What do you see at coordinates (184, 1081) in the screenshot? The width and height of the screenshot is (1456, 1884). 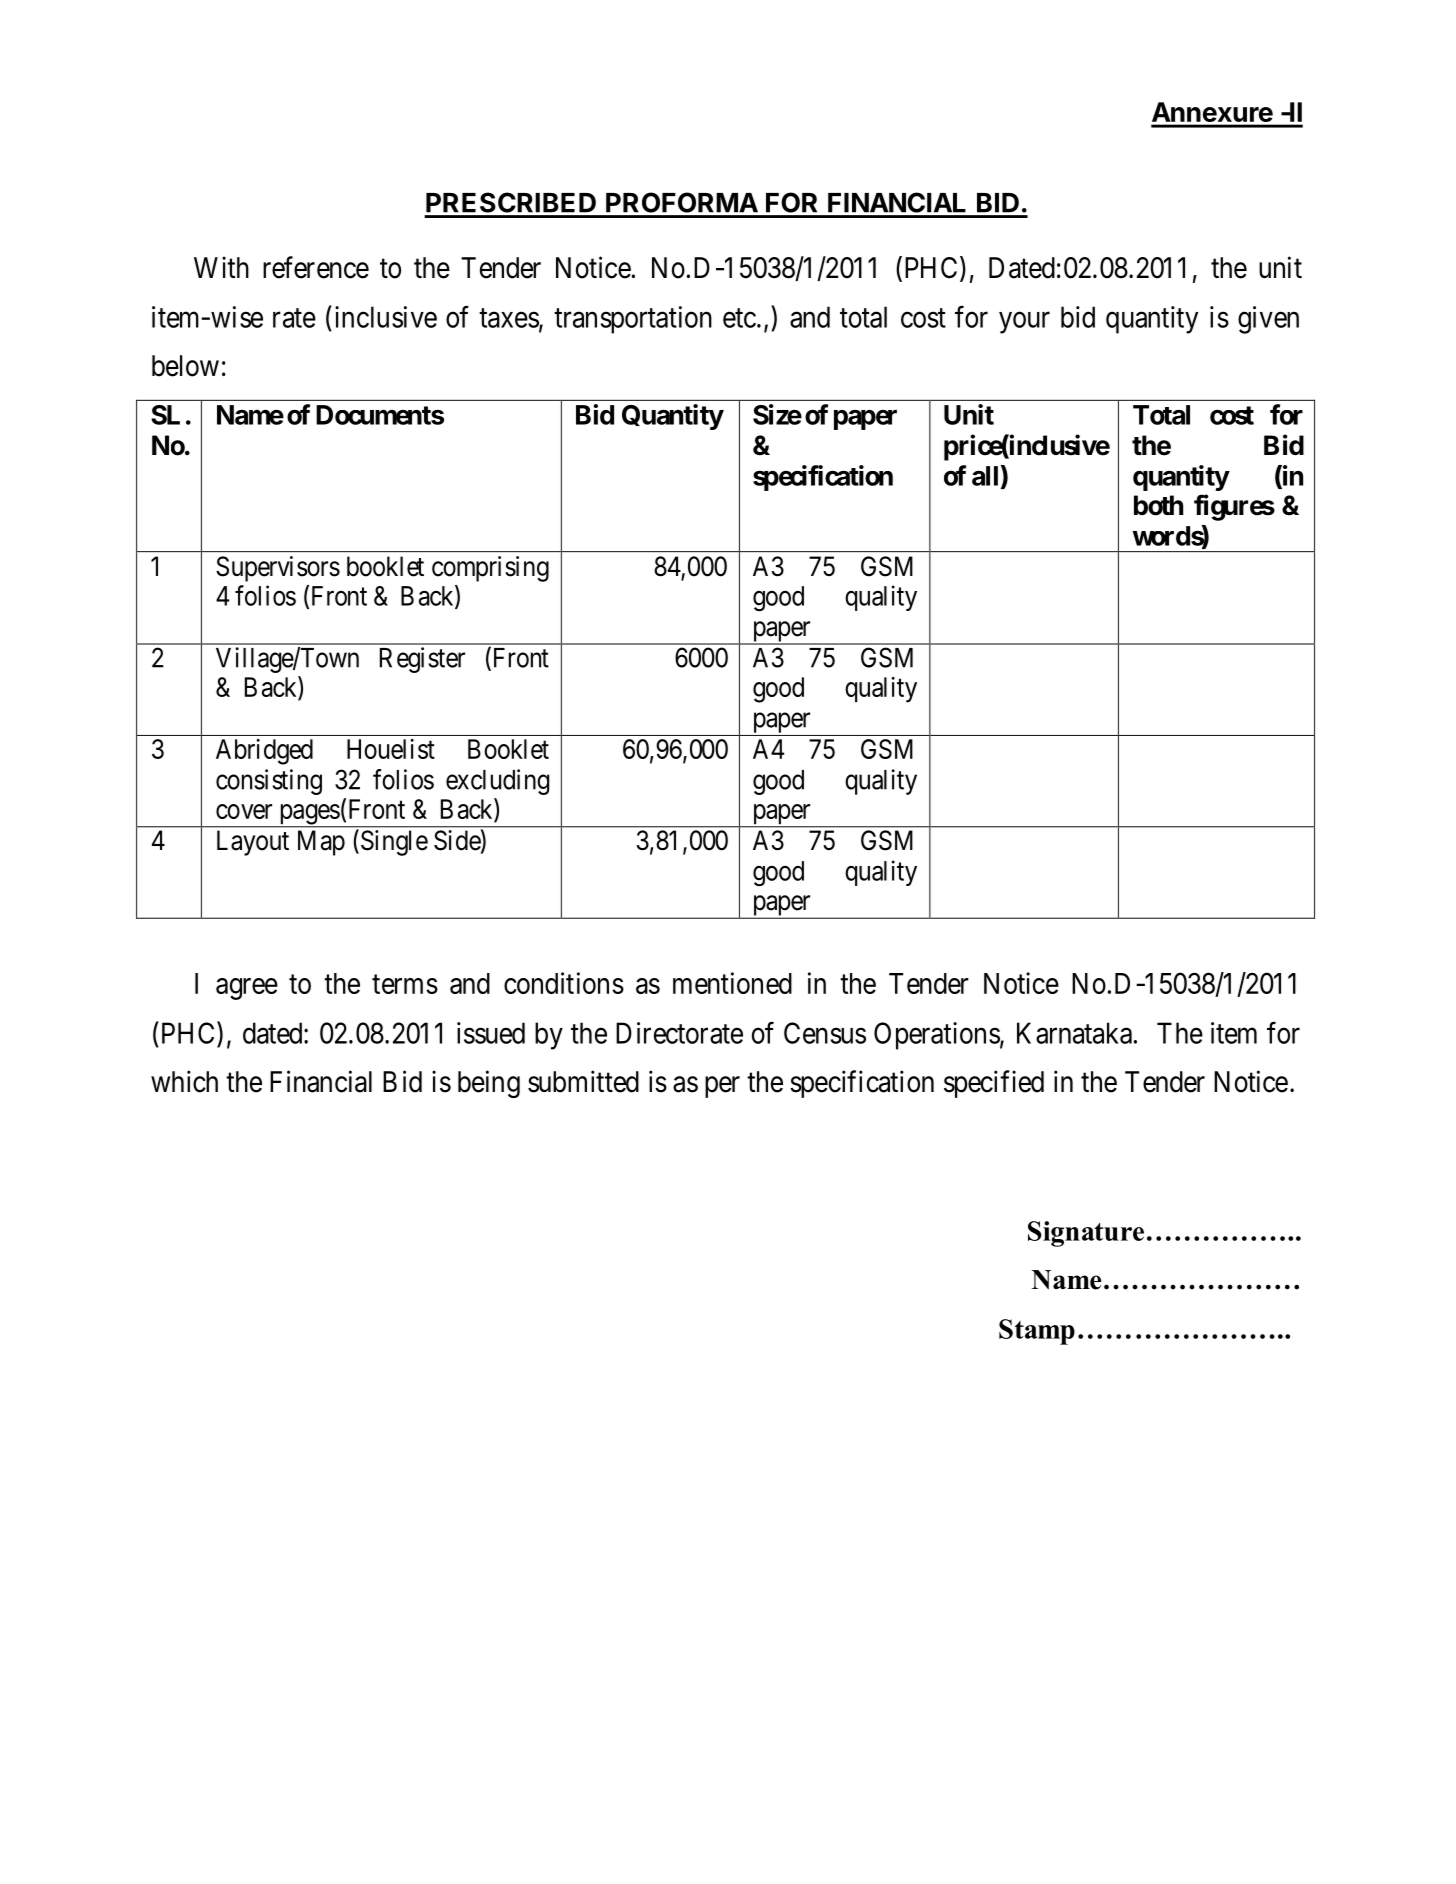 I see `which` at bounding box center [184, 1081].
